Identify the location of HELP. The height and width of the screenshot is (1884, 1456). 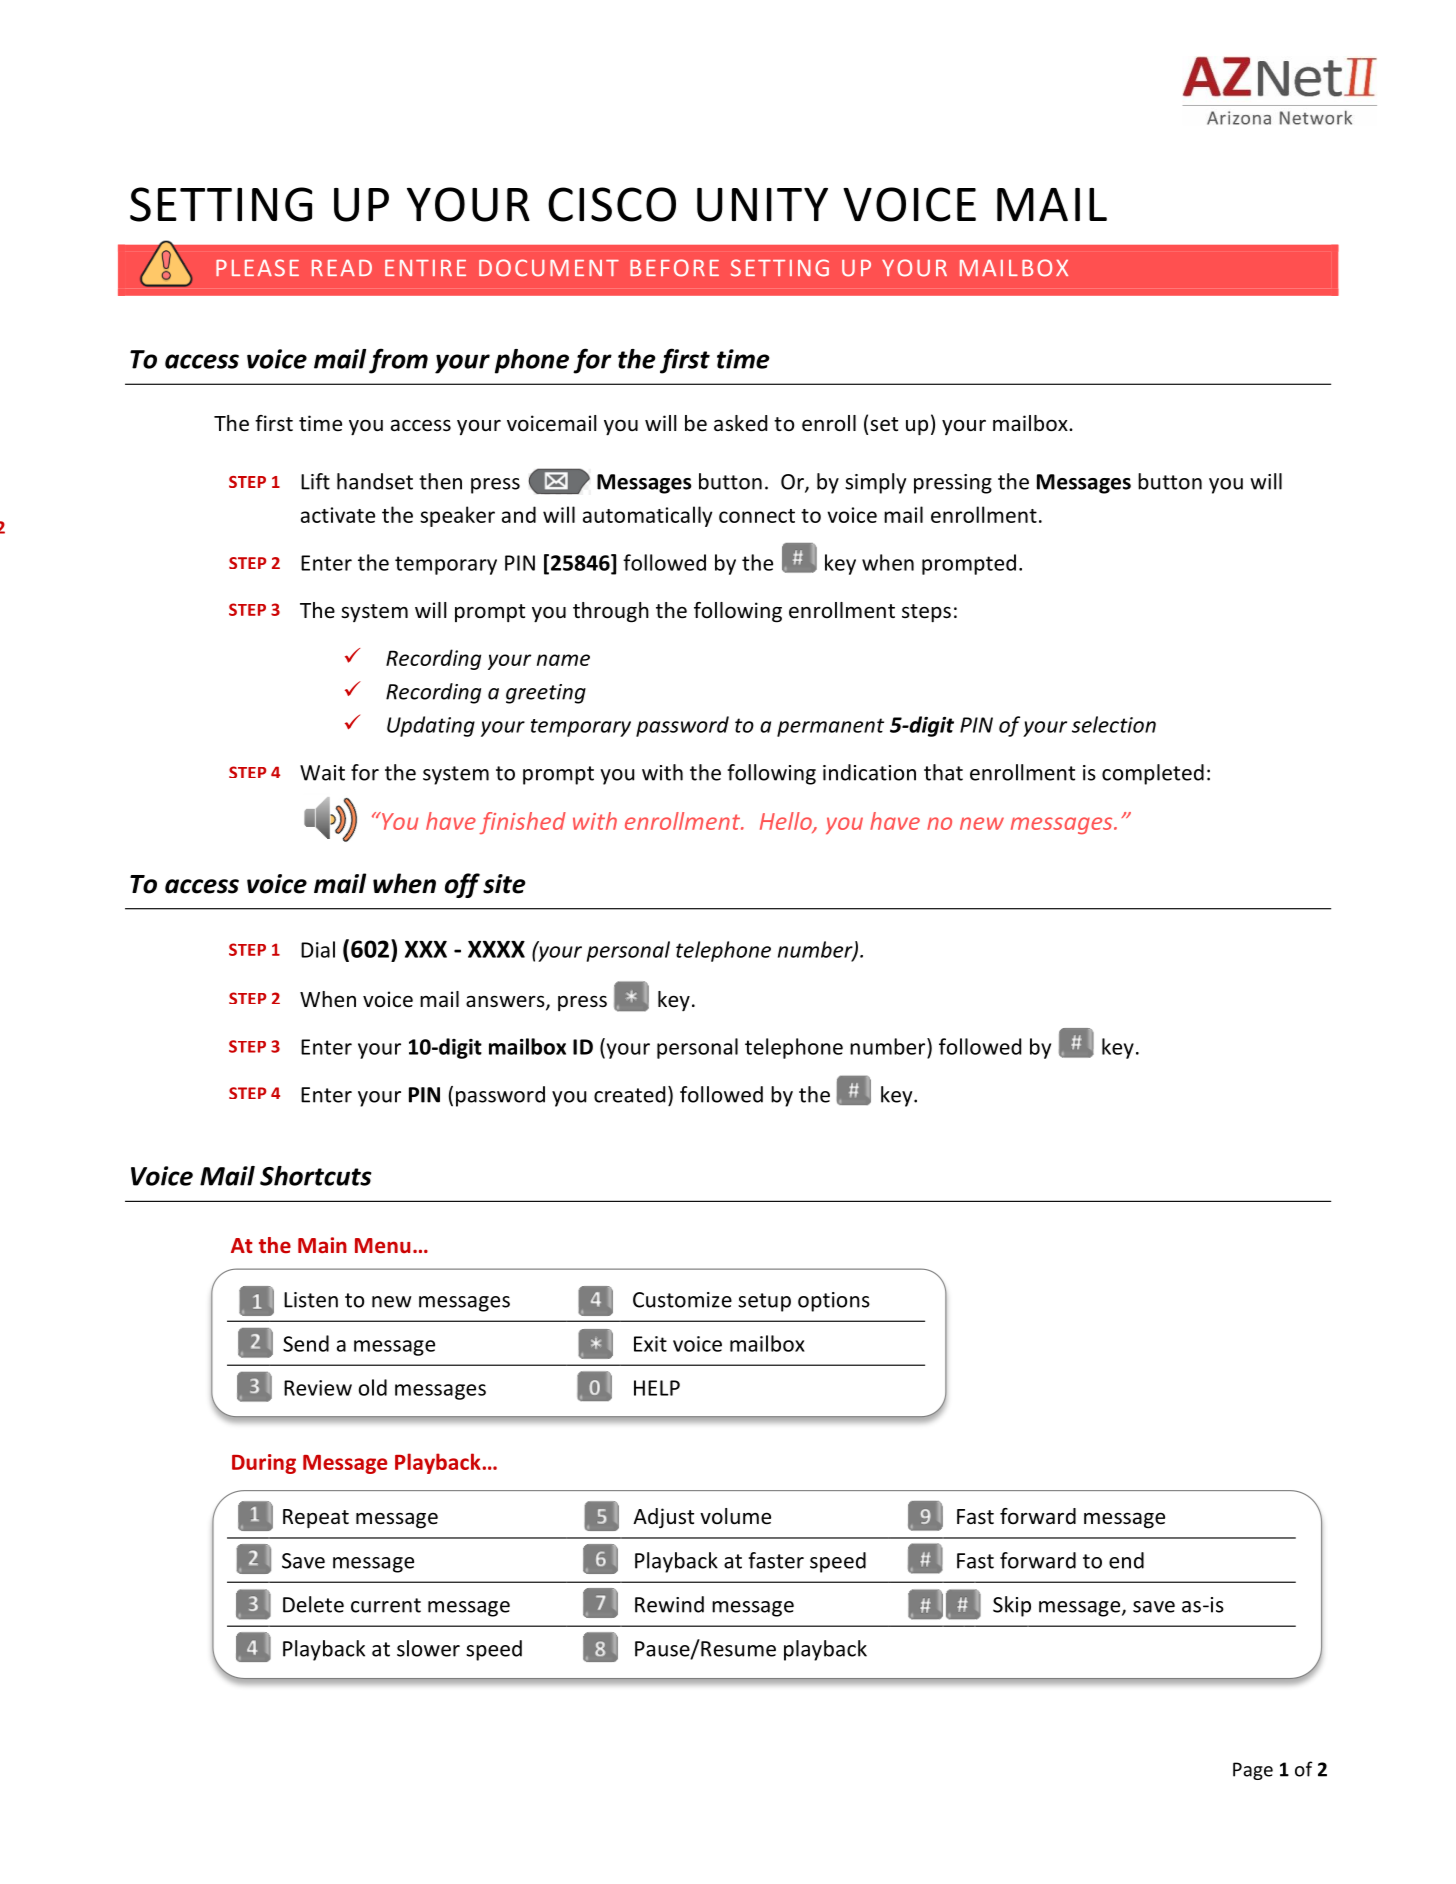
(657, 1388).
